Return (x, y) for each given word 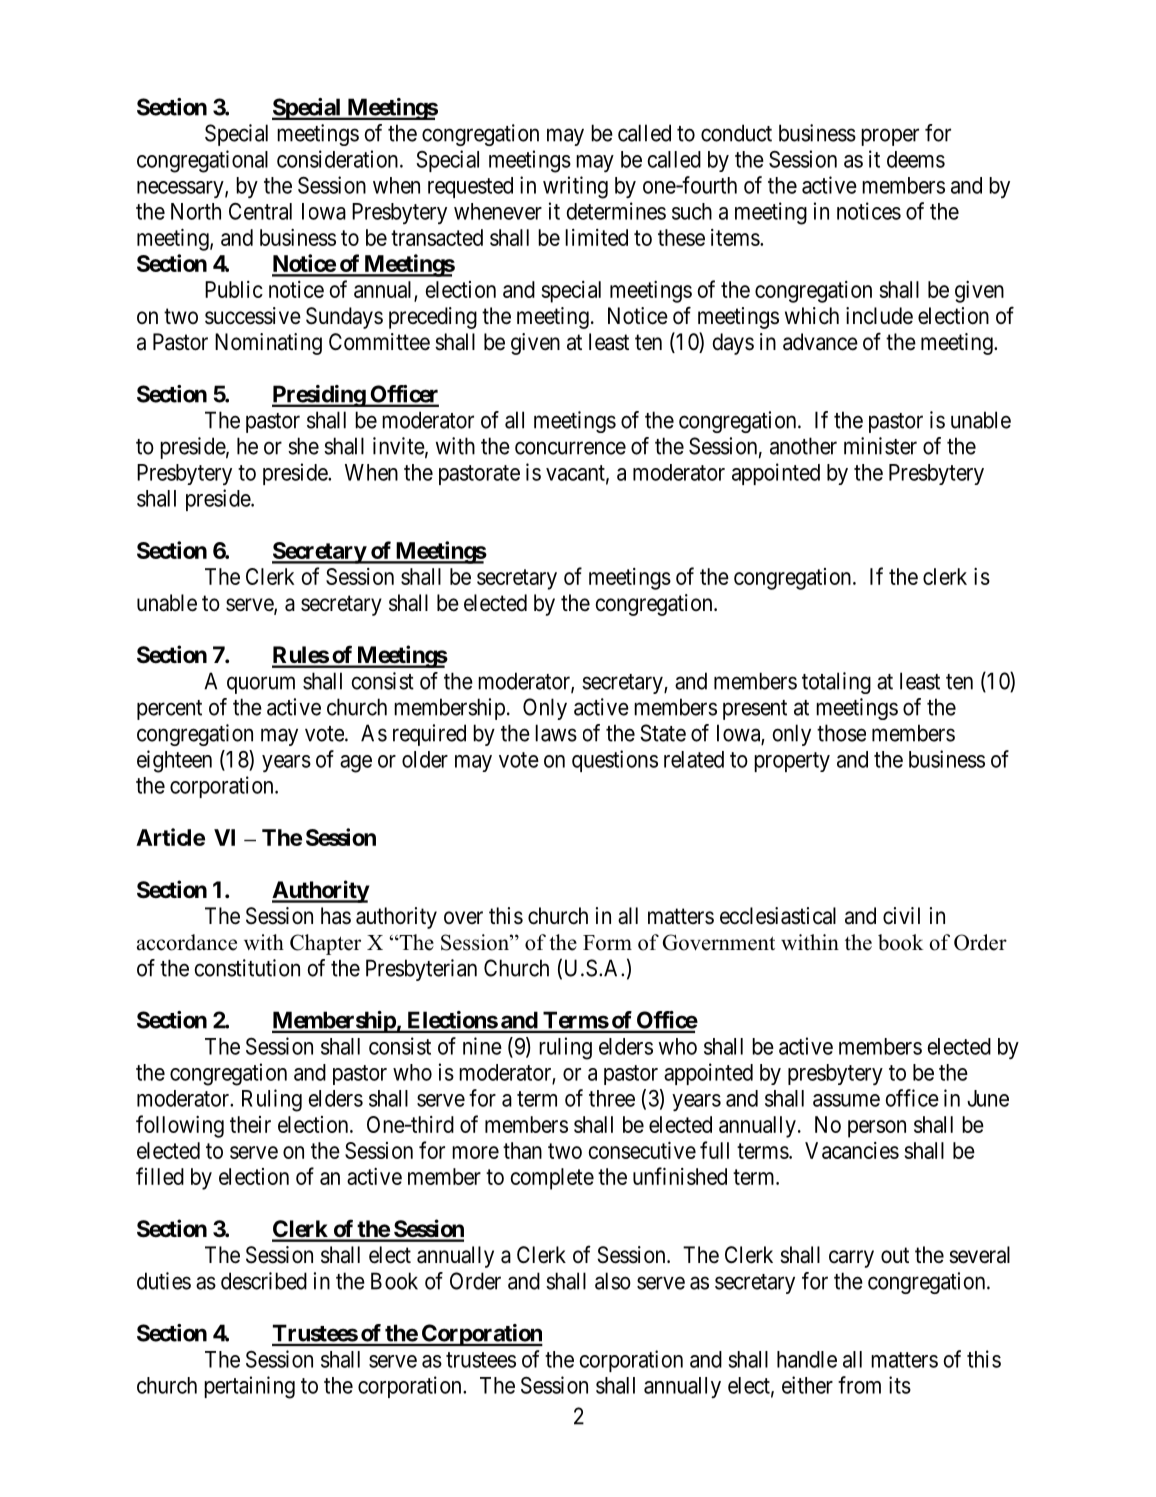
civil (901, 916)
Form (607, 943)
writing (575, 187)
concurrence (570, 448)
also (613, 1281)
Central (260, 211)
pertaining (249, 1387)
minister (880, 446)
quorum (261, 685)
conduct (736, 133)
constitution (247, 968)
